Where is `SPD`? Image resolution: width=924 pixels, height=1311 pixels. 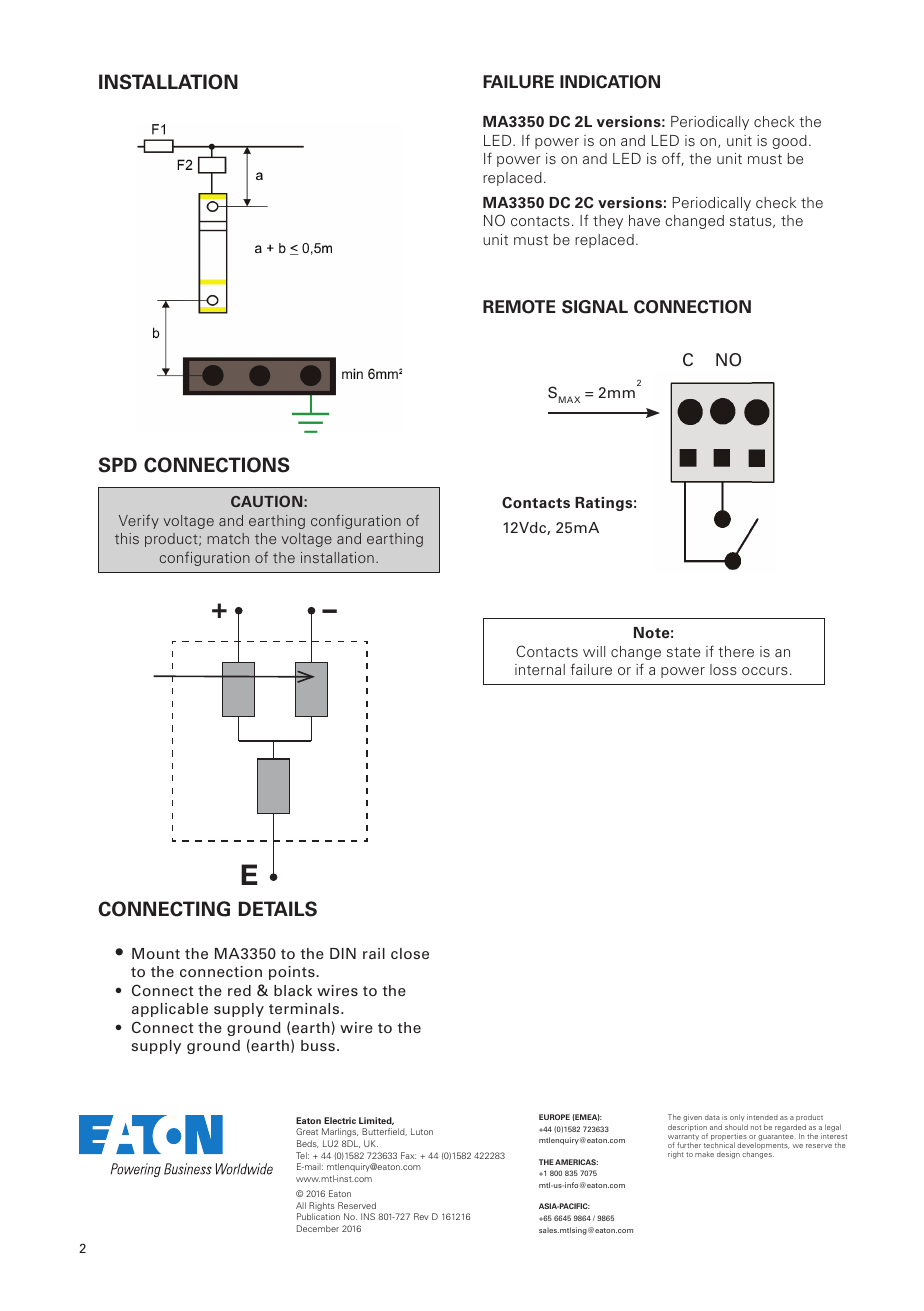 SPD is located at coordinates (118, 465).
